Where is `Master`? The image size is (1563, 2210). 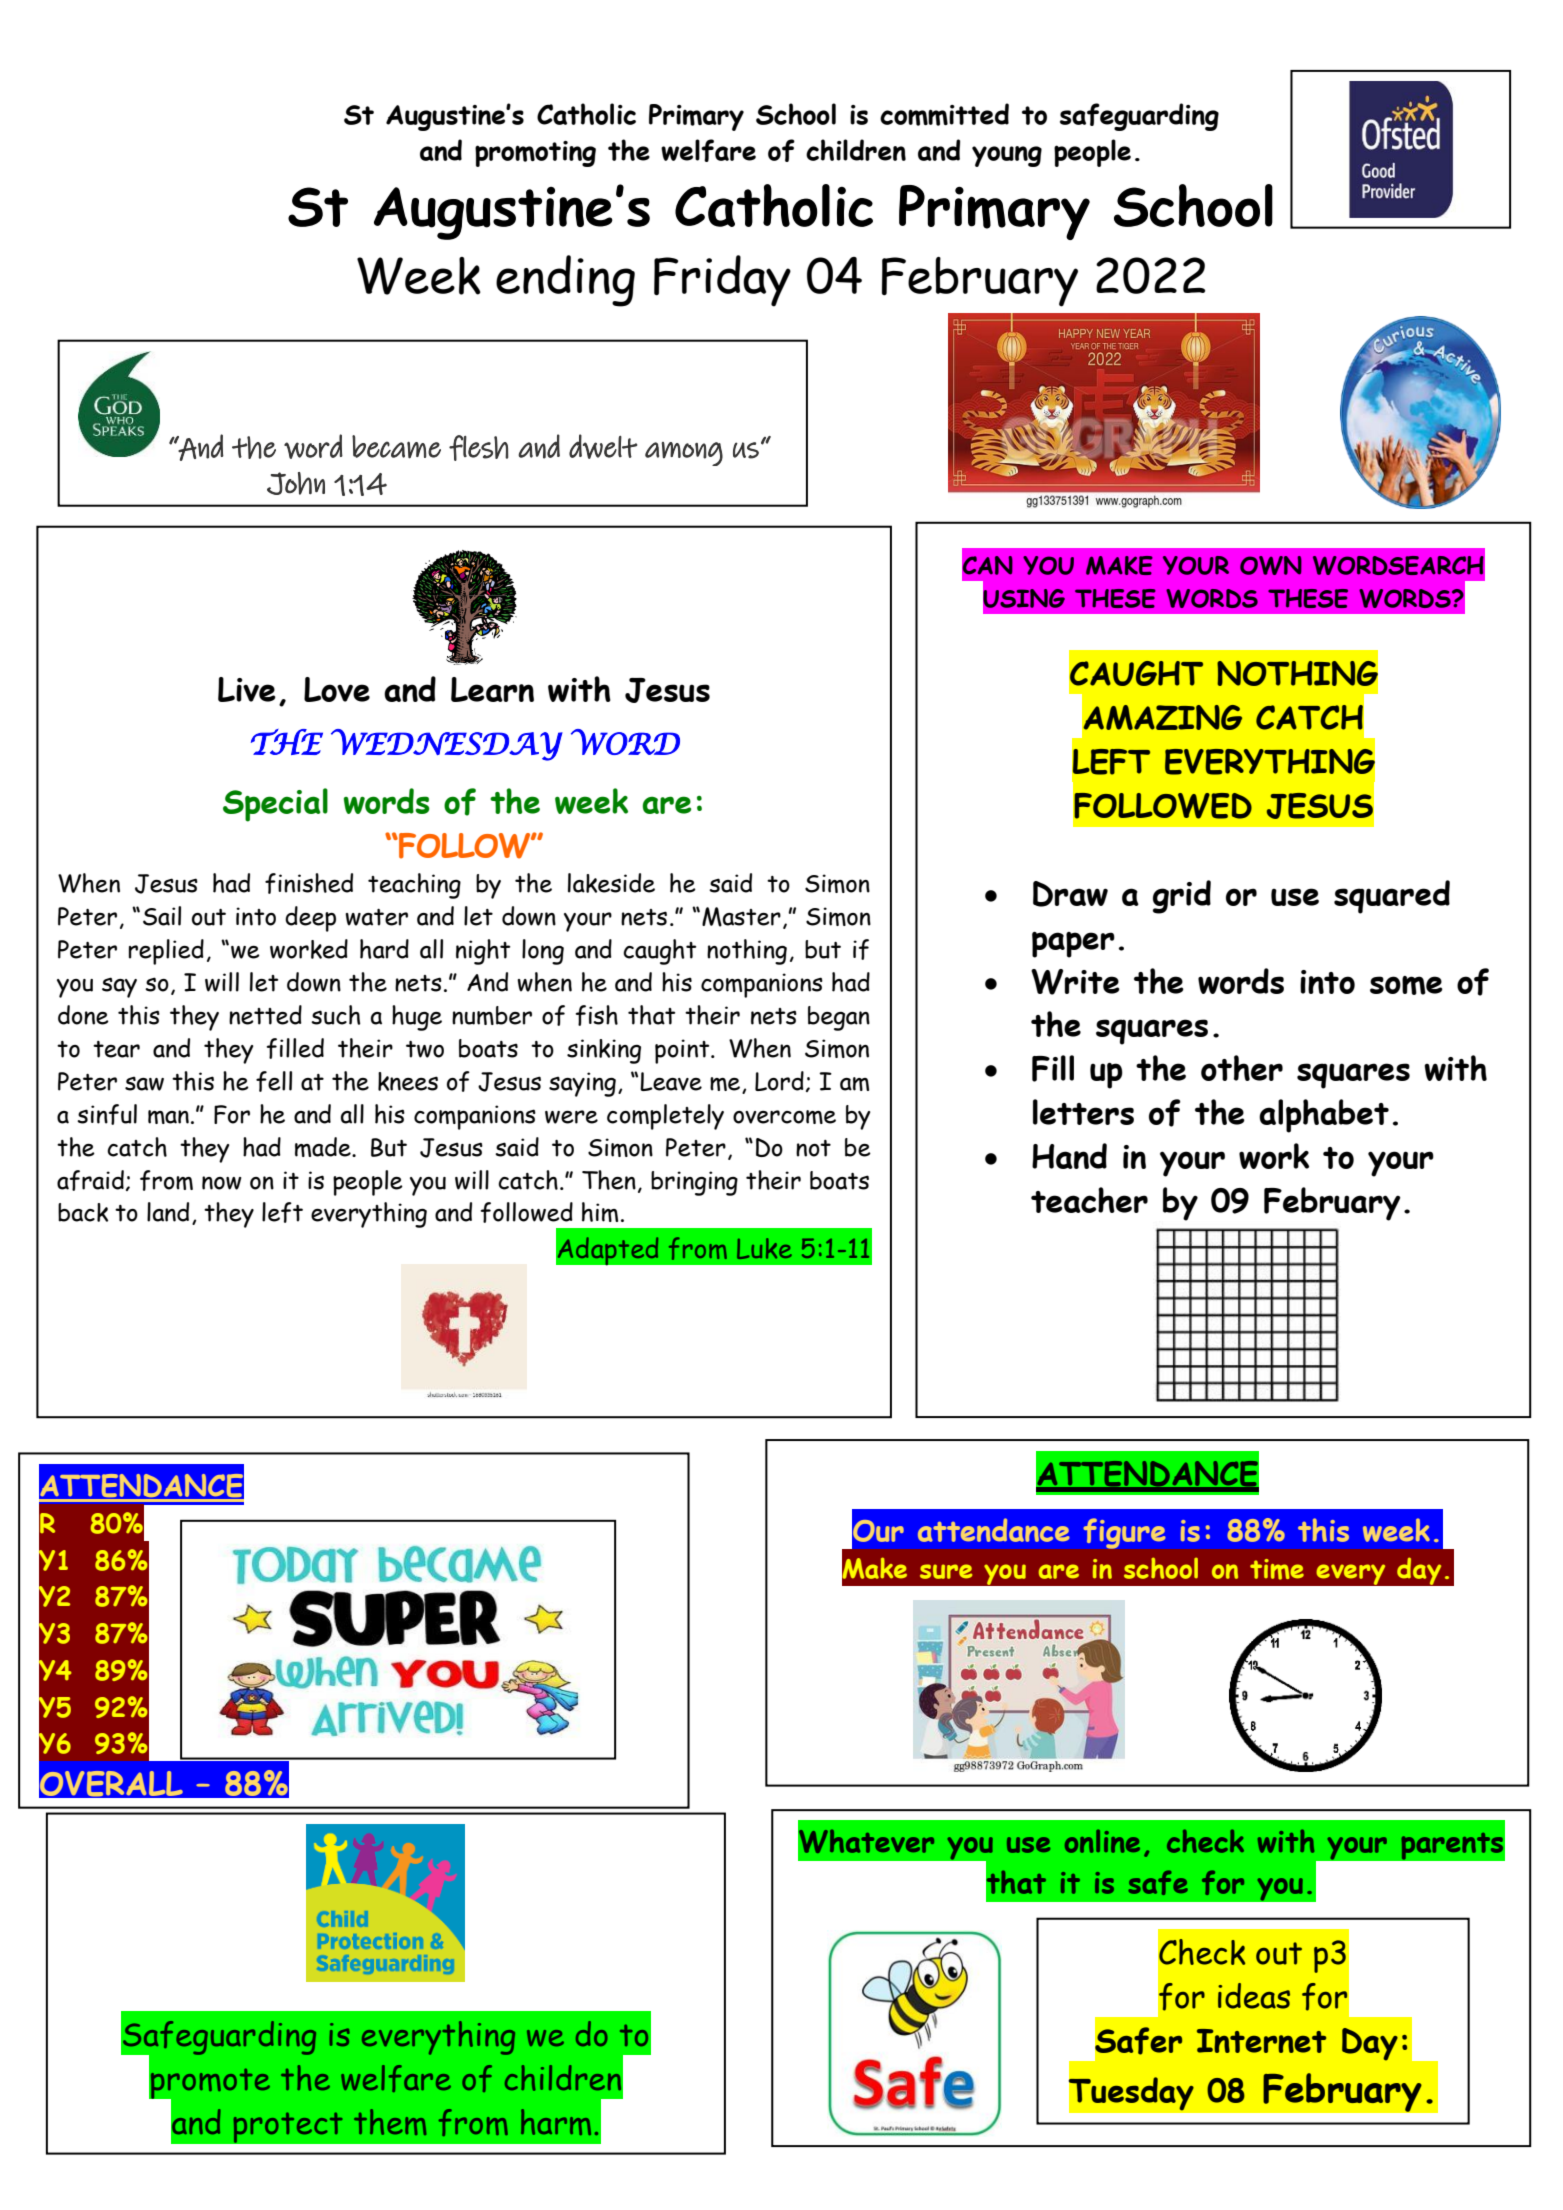 Master is located at coordinates (741, 917).
